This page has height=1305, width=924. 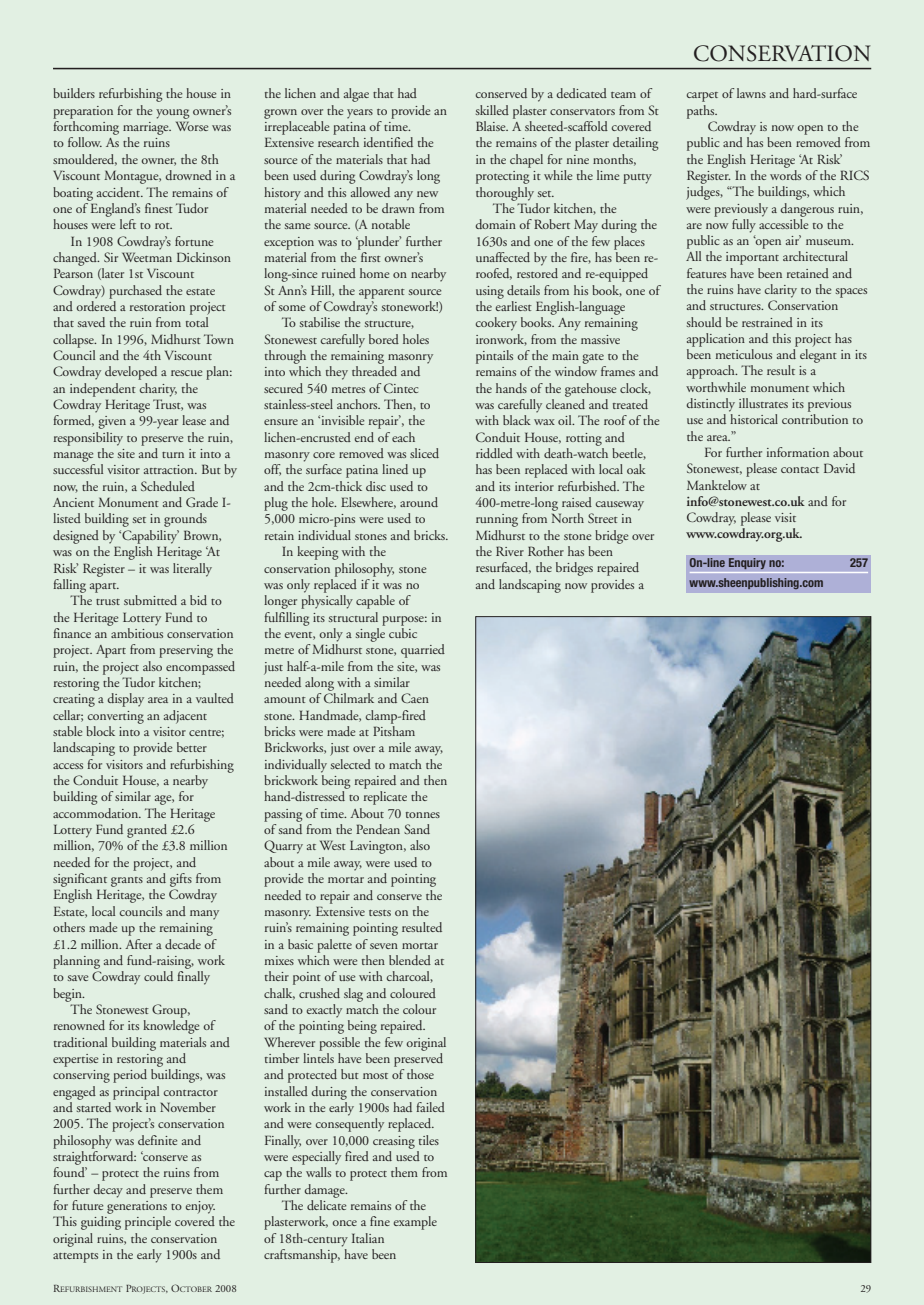 What do you see at coordinates (410, 960) in the page?
I see `blended` at bounding box center [410, 960].
